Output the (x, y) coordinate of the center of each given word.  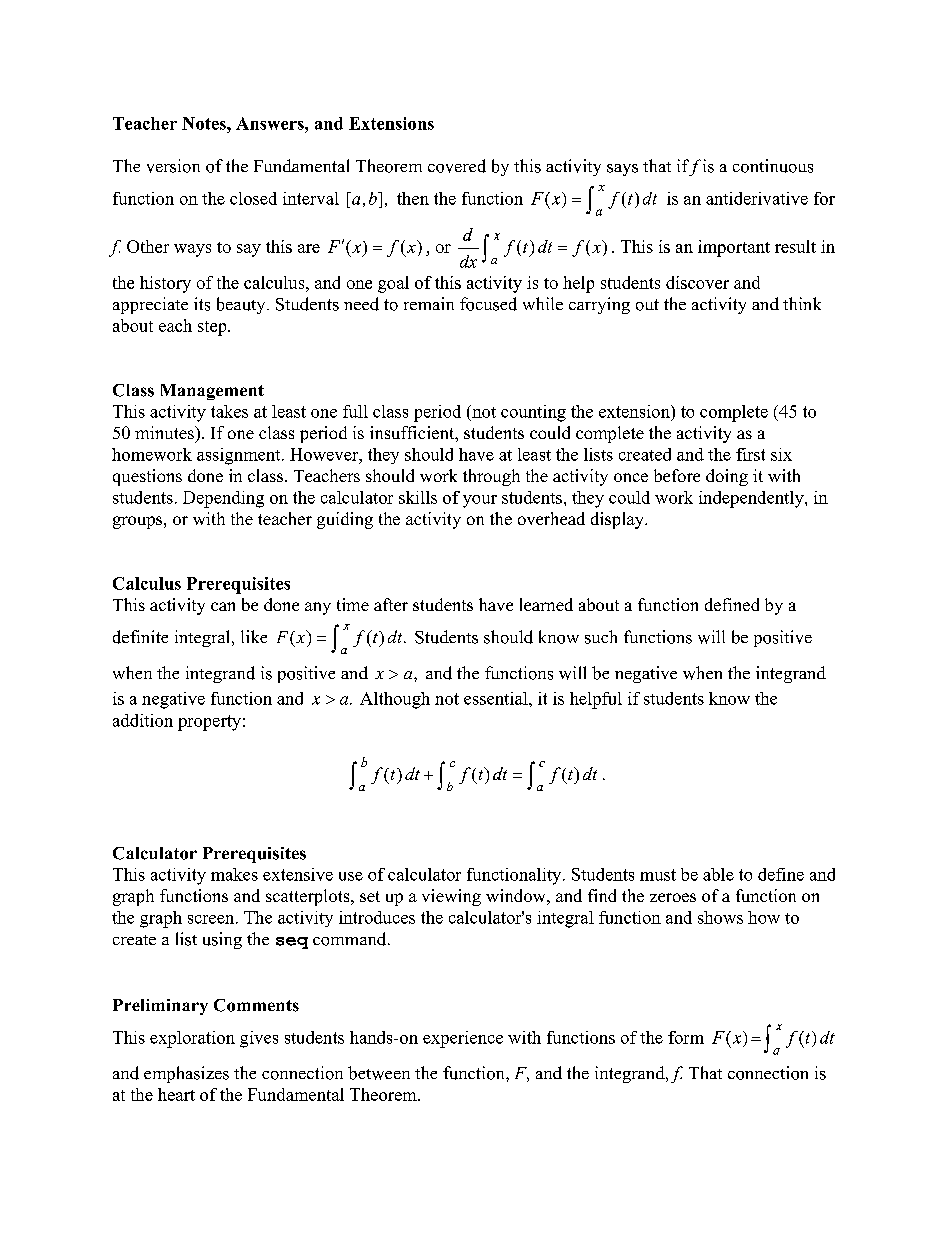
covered (457, 166)
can (223, 606)
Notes (205, 123)
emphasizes (186, 1074)
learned (546, 604)
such (601, 637)
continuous (773, 166)
